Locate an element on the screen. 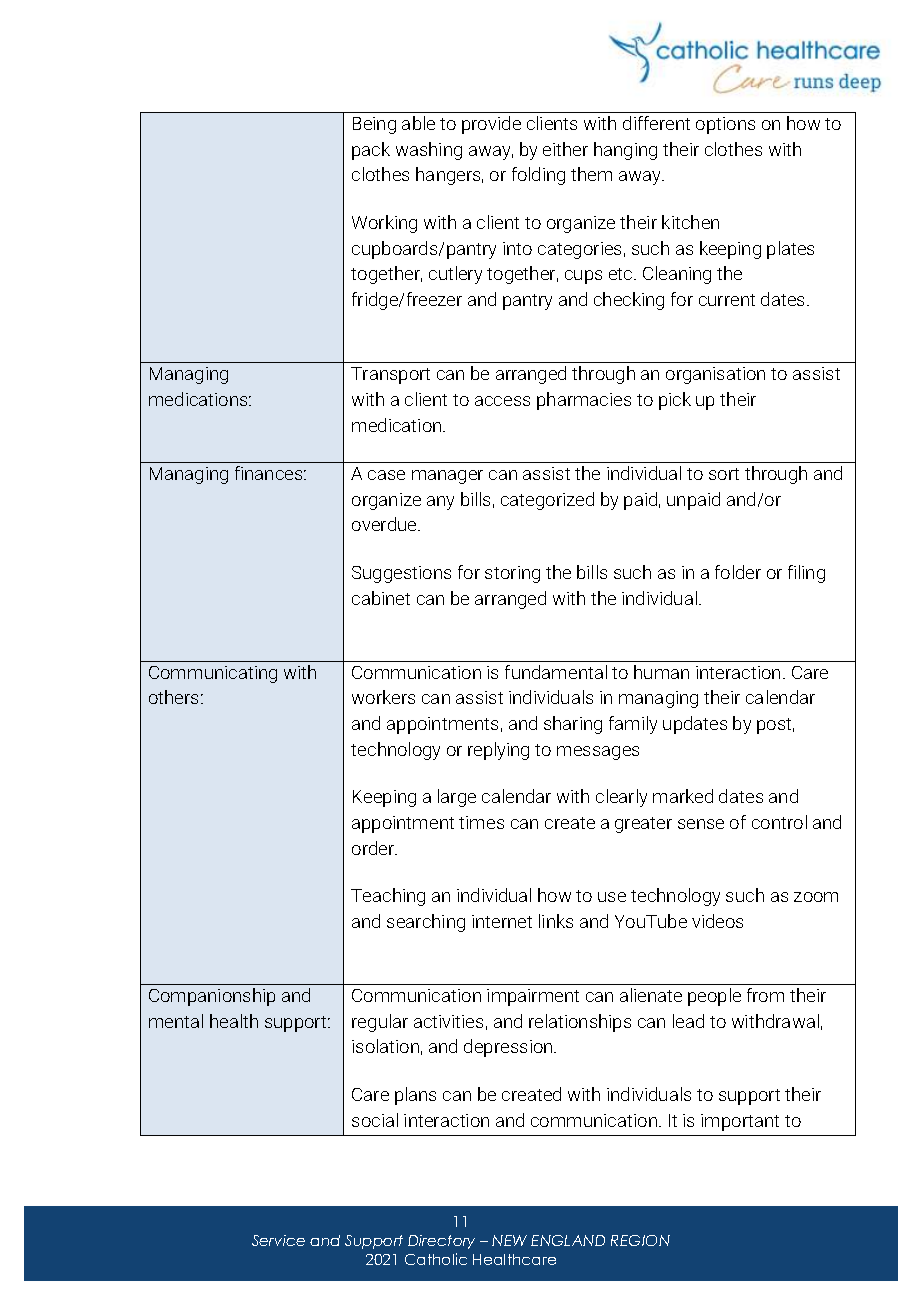  REGION is located at coordinates (640, 1240).
